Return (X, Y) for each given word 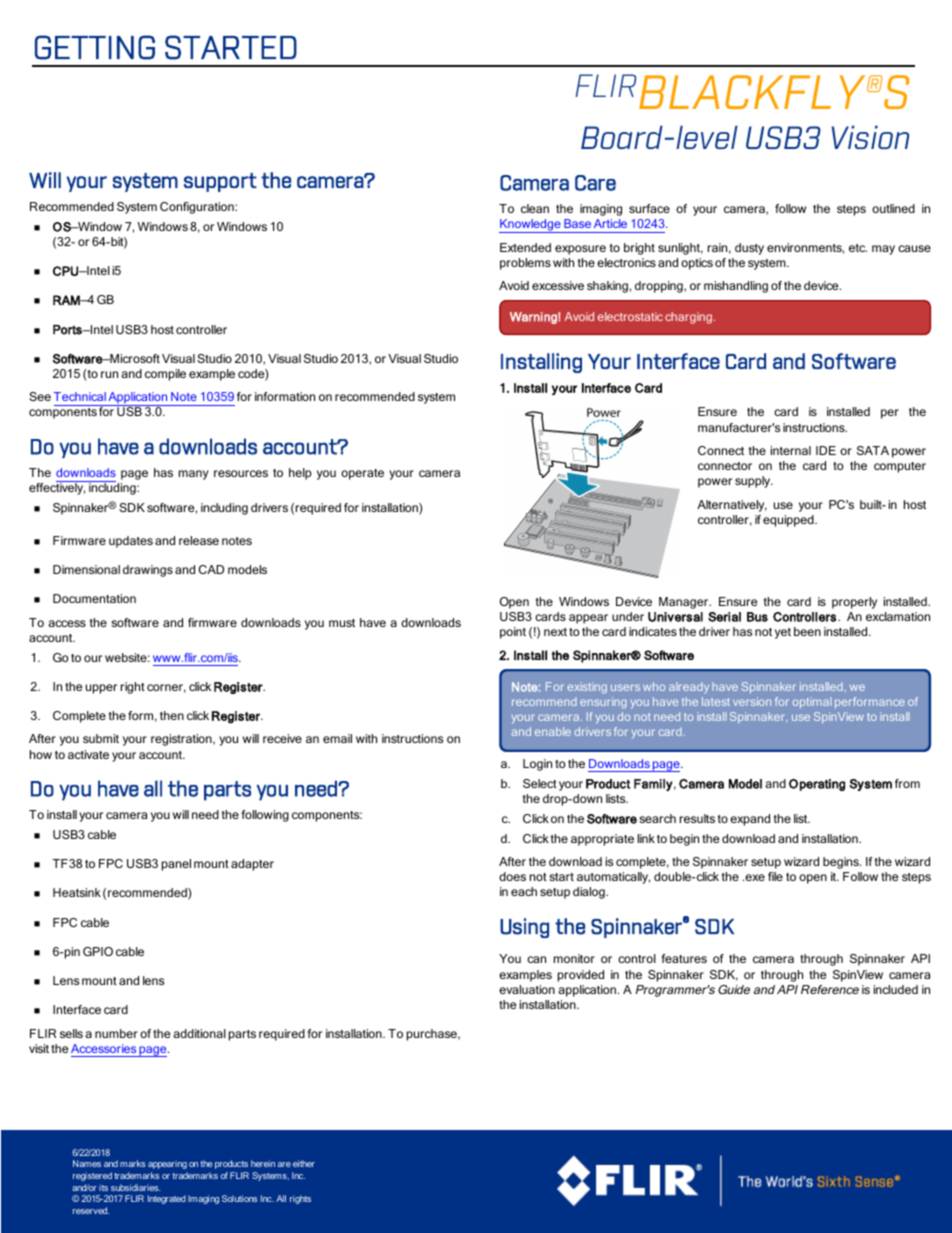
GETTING (95, 47)
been (807, 631)
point (513, 633)
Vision (870, 137)
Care (595, 183)
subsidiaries (135, 1187)
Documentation (94, 598)
